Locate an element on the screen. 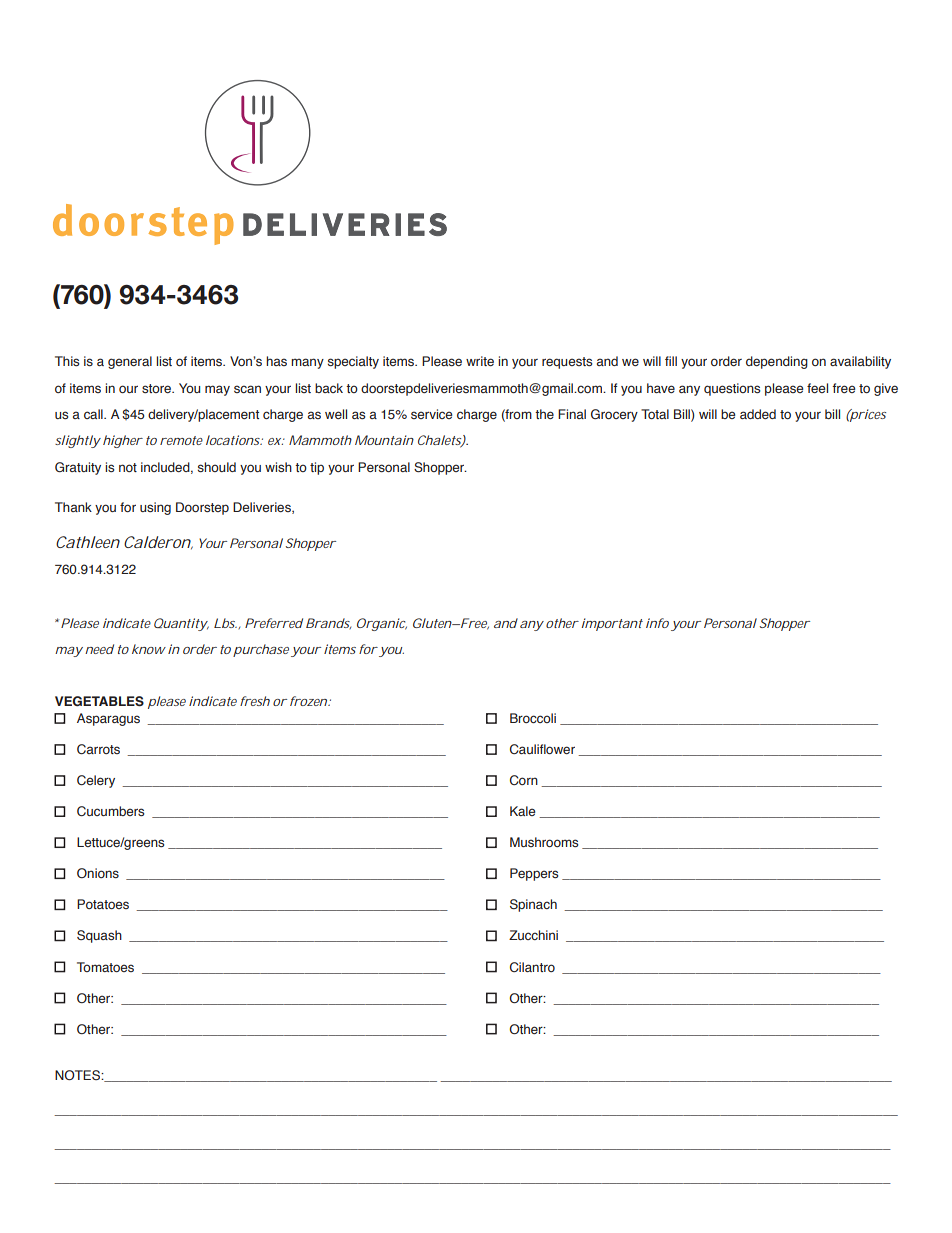 The height and width of the screenshot is (1233, 952). Organic is located at coordinates (382, 624).
